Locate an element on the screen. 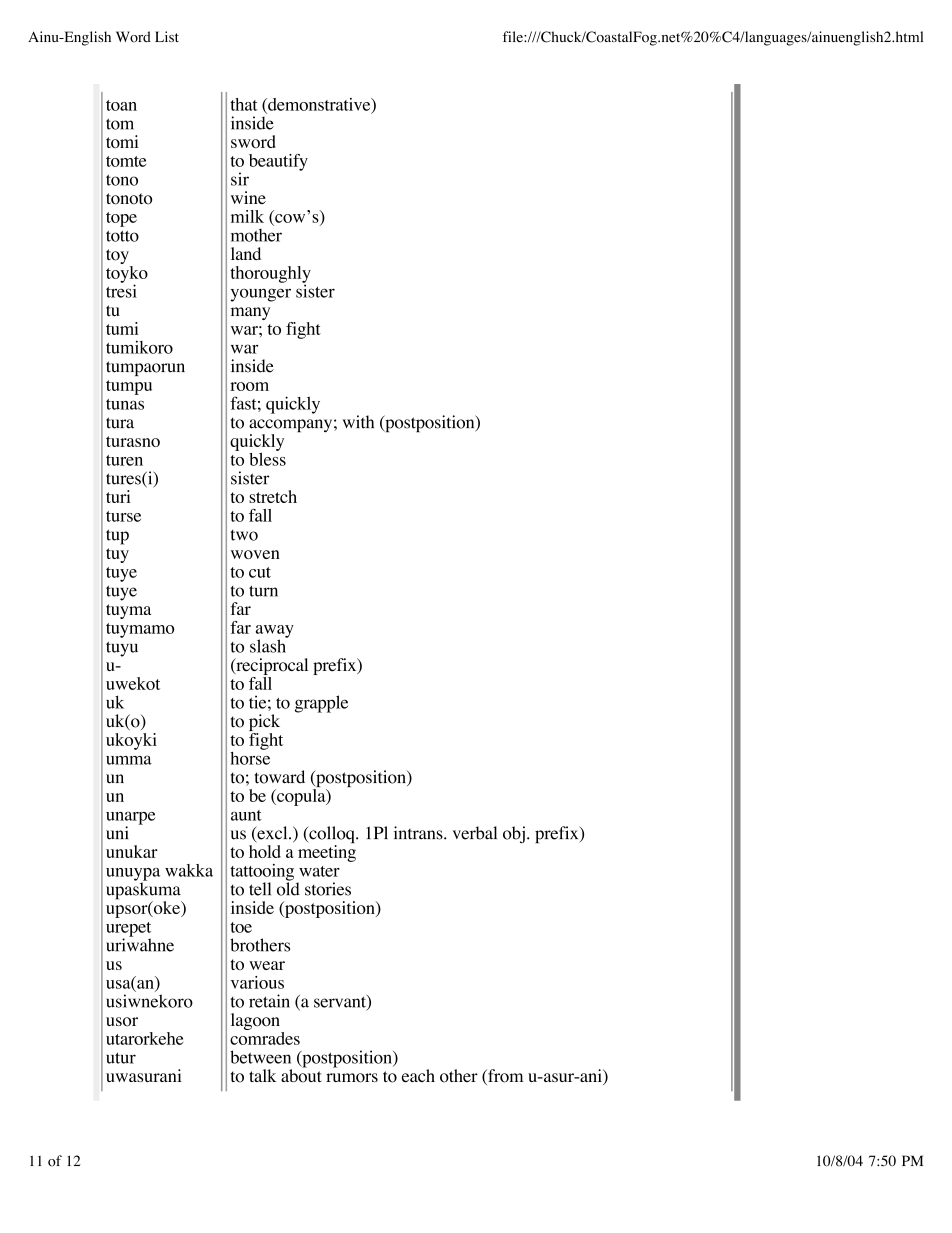 This screenshot has height=1233, width=952. tunas is located at coordinates (125, 404).
